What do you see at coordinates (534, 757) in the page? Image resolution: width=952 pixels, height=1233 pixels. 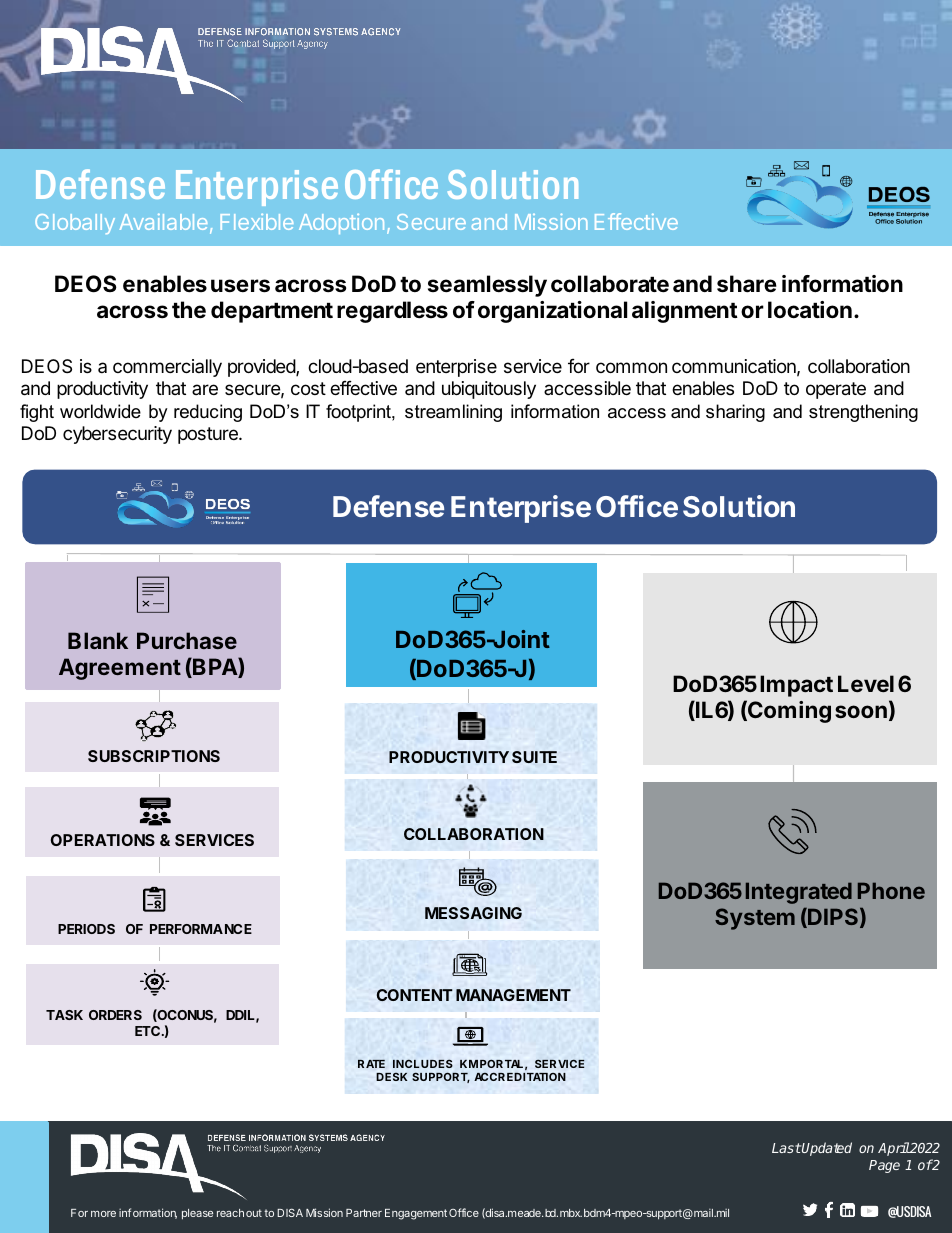 I see `SUITE` at bounding box center [534, 757].
